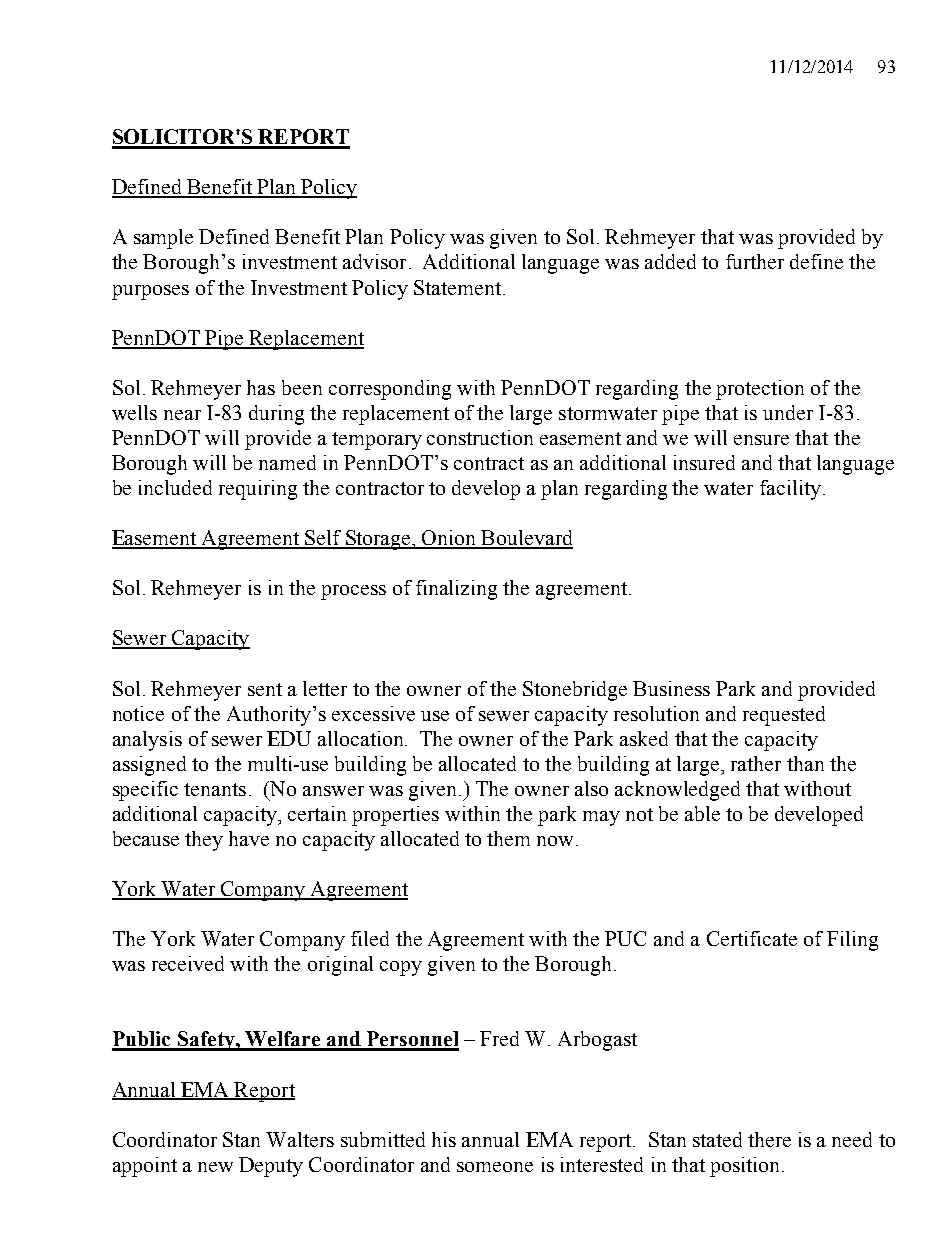  Describe the element at coordinates (480, 437) in the image. I see `construction` at that location.
